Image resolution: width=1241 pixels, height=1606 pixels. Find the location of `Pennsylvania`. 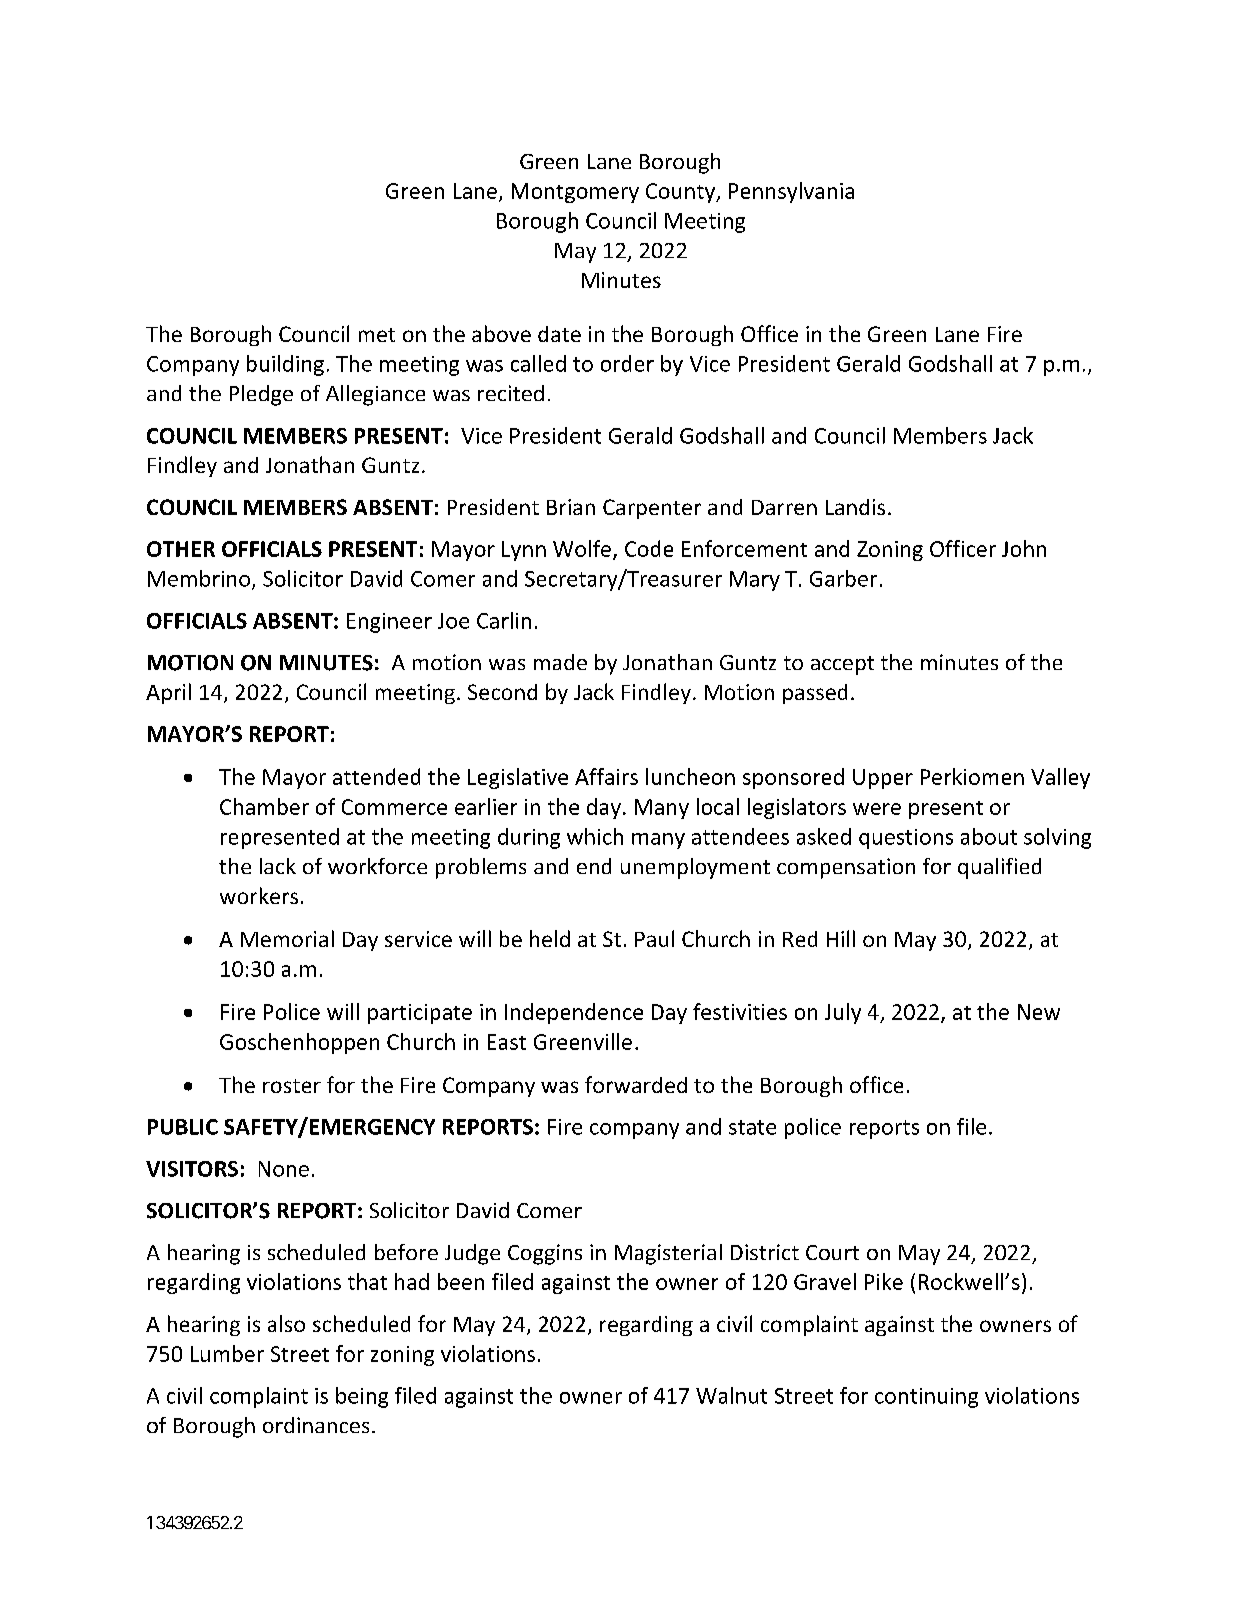

Pennsylvania is located at coordinates (791, 192).
